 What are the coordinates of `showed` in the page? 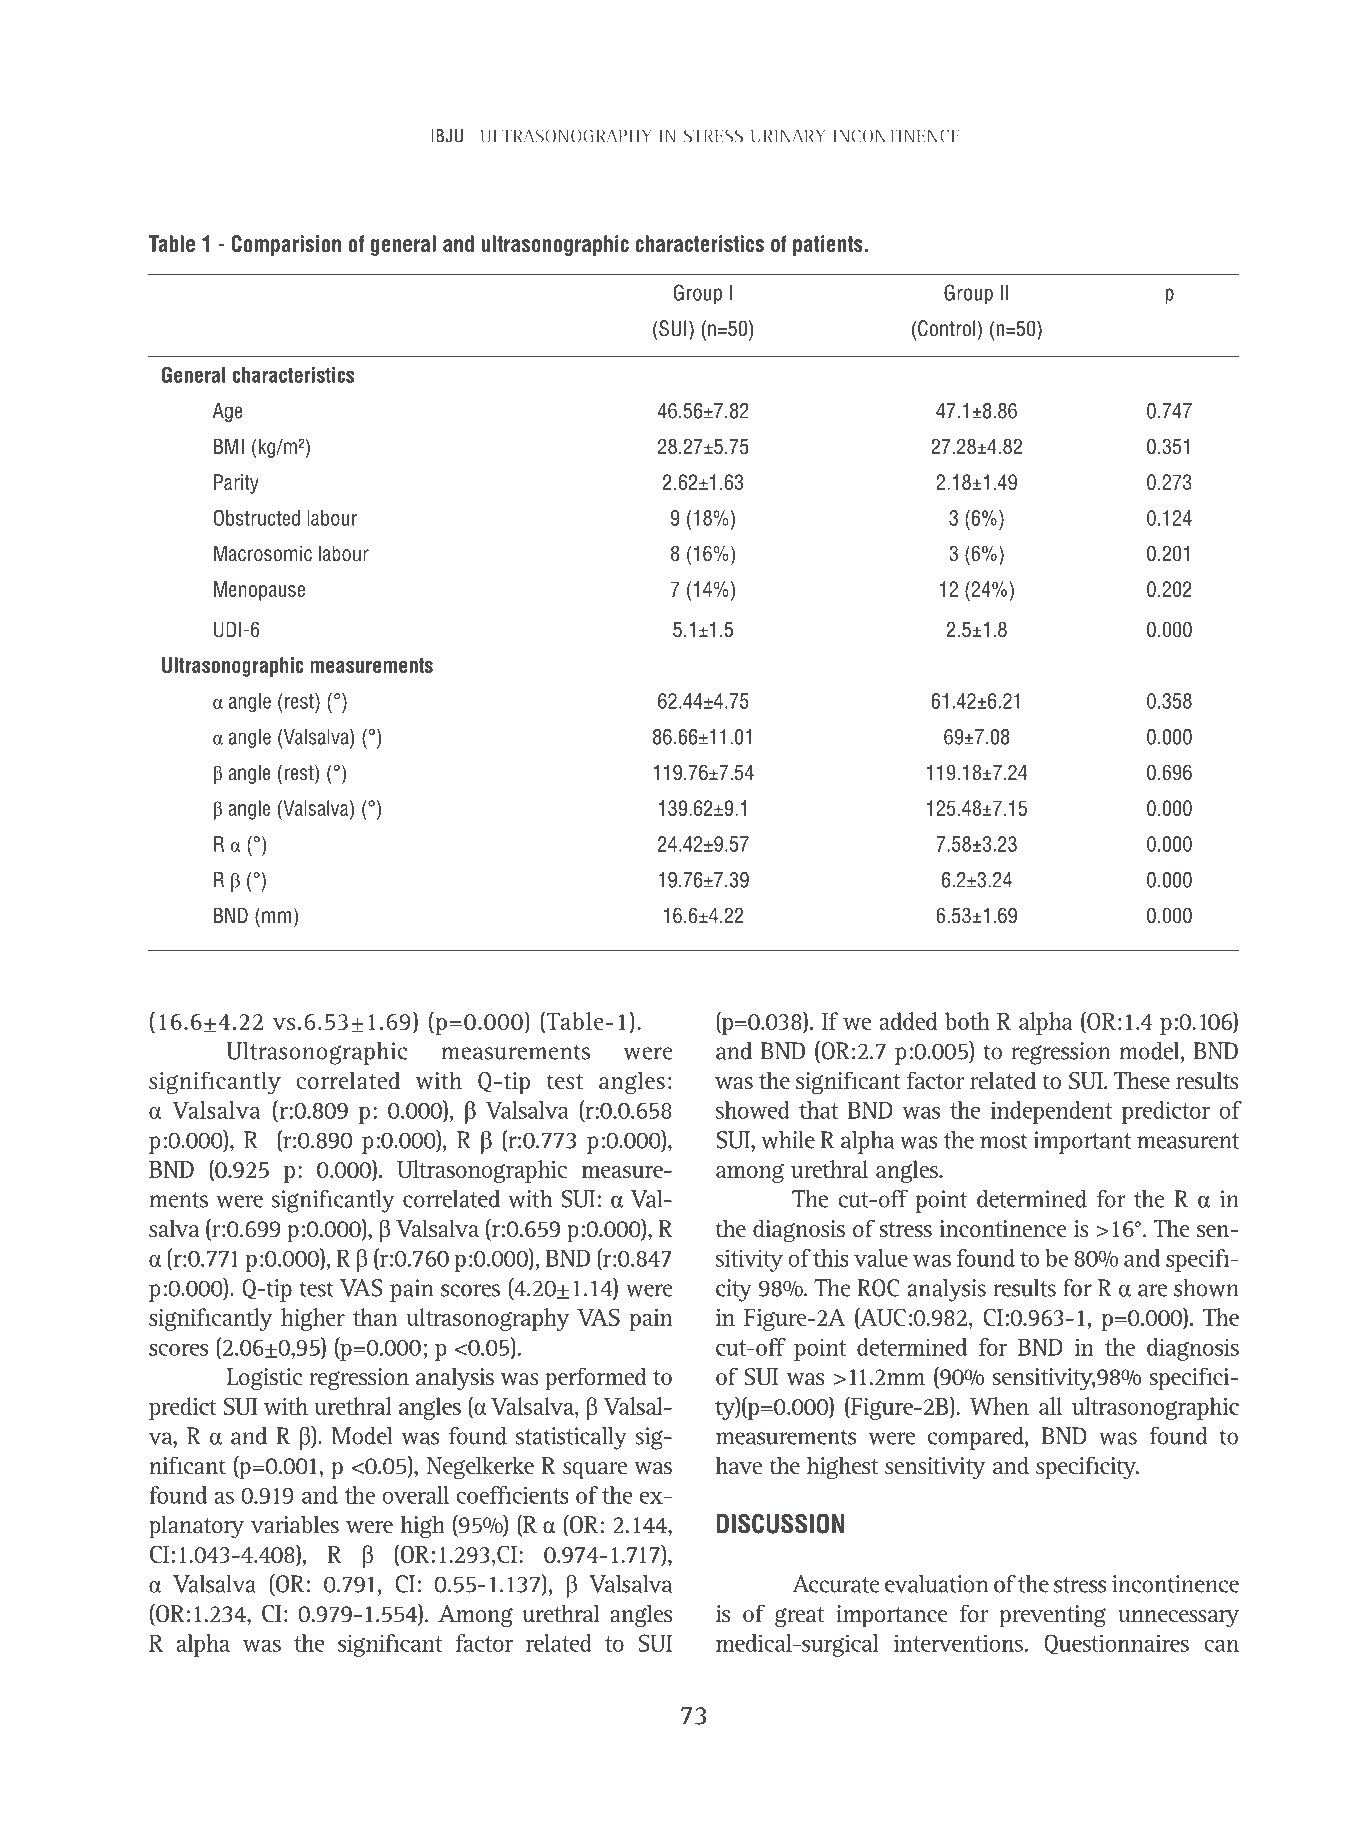 It's located at (753, 1110).
